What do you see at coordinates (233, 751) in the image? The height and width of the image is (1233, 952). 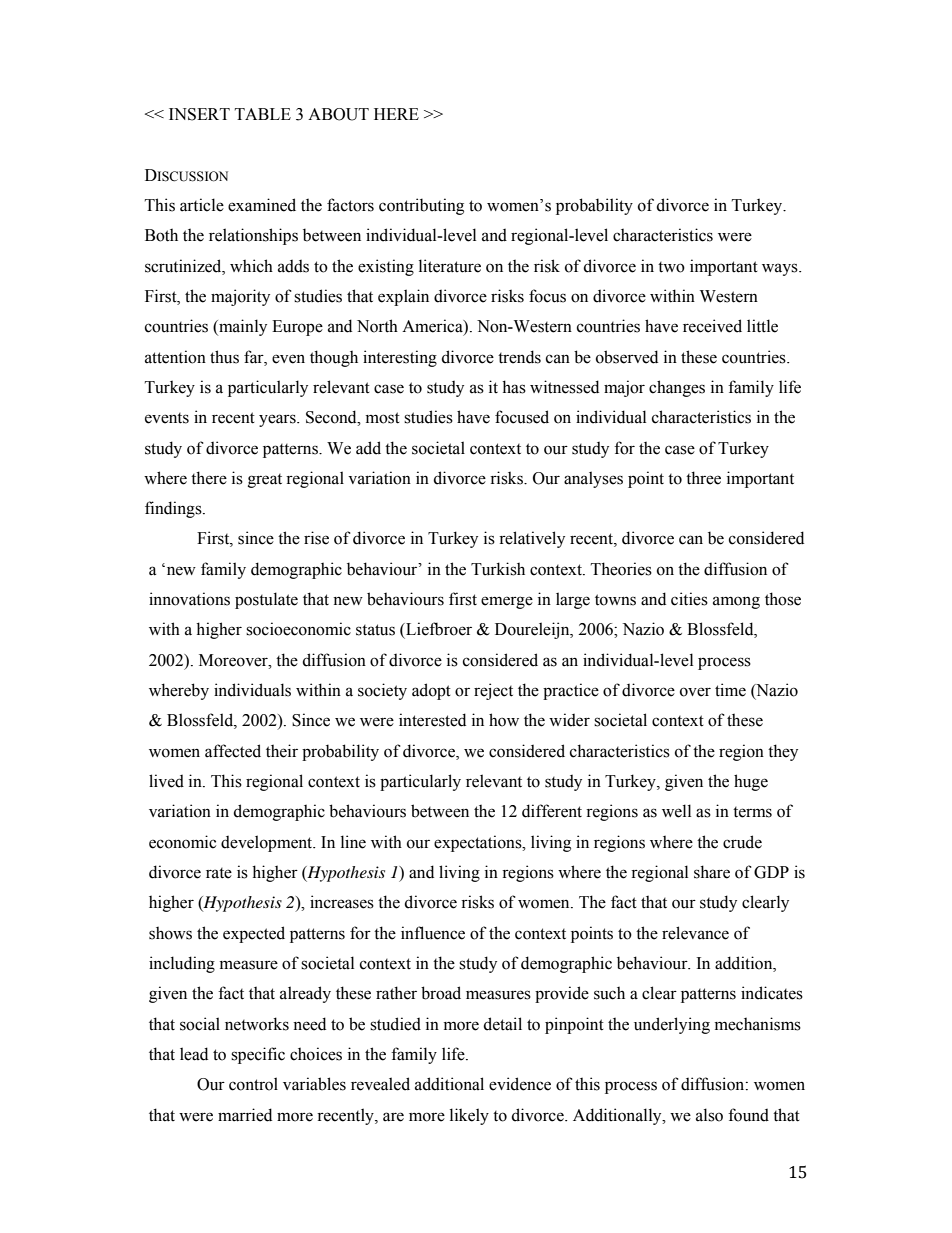 I see `affected` at bounding box center [233, 751].
